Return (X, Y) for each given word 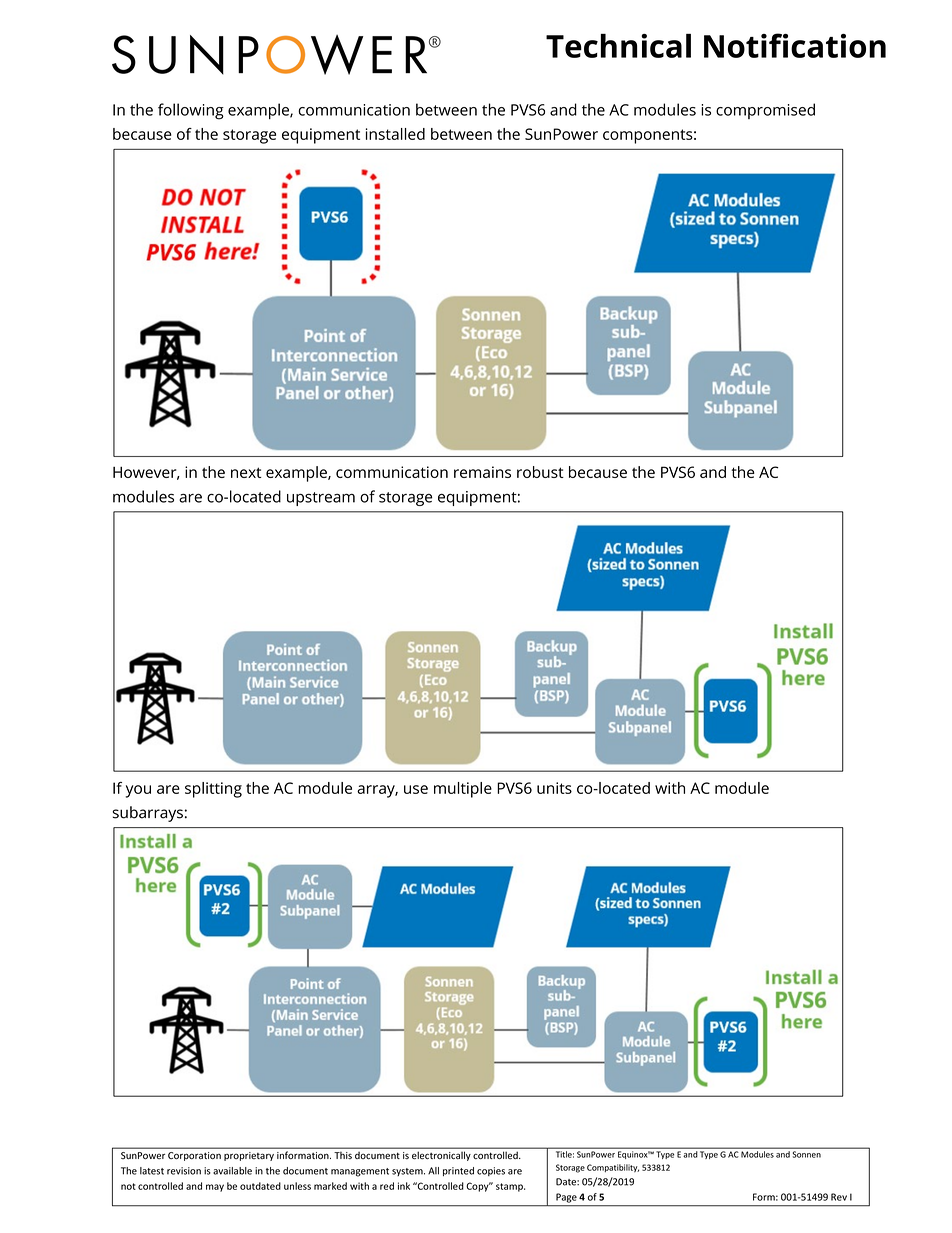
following (191, 111)
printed (458, 1171)
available (232, 1171)
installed (395, 134)
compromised (765, 111)
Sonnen (807, 1154)
